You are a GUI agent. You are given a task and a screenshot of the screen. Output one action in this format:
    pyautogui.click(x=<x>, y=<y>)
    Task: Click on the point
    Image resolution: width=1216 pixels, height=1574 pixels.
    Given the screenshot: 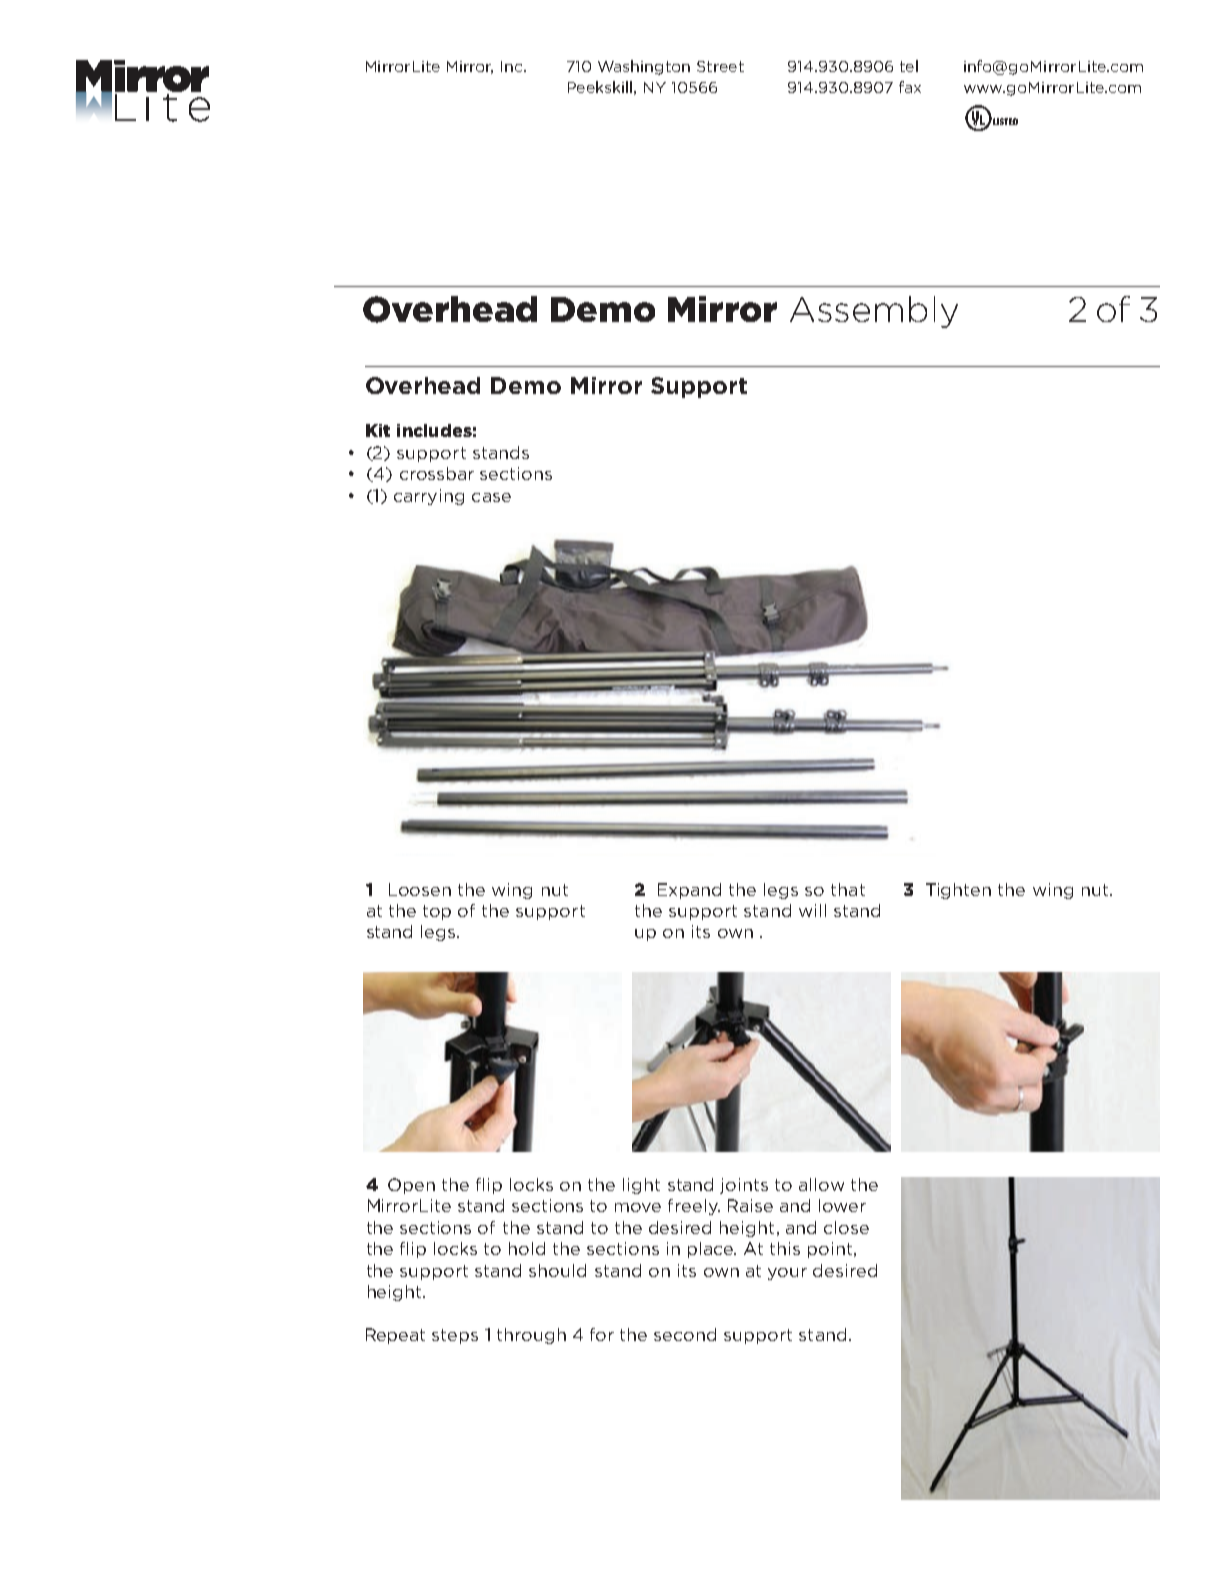 What is the action you would take?
    pyautogui.click(x=830, y=1250)
